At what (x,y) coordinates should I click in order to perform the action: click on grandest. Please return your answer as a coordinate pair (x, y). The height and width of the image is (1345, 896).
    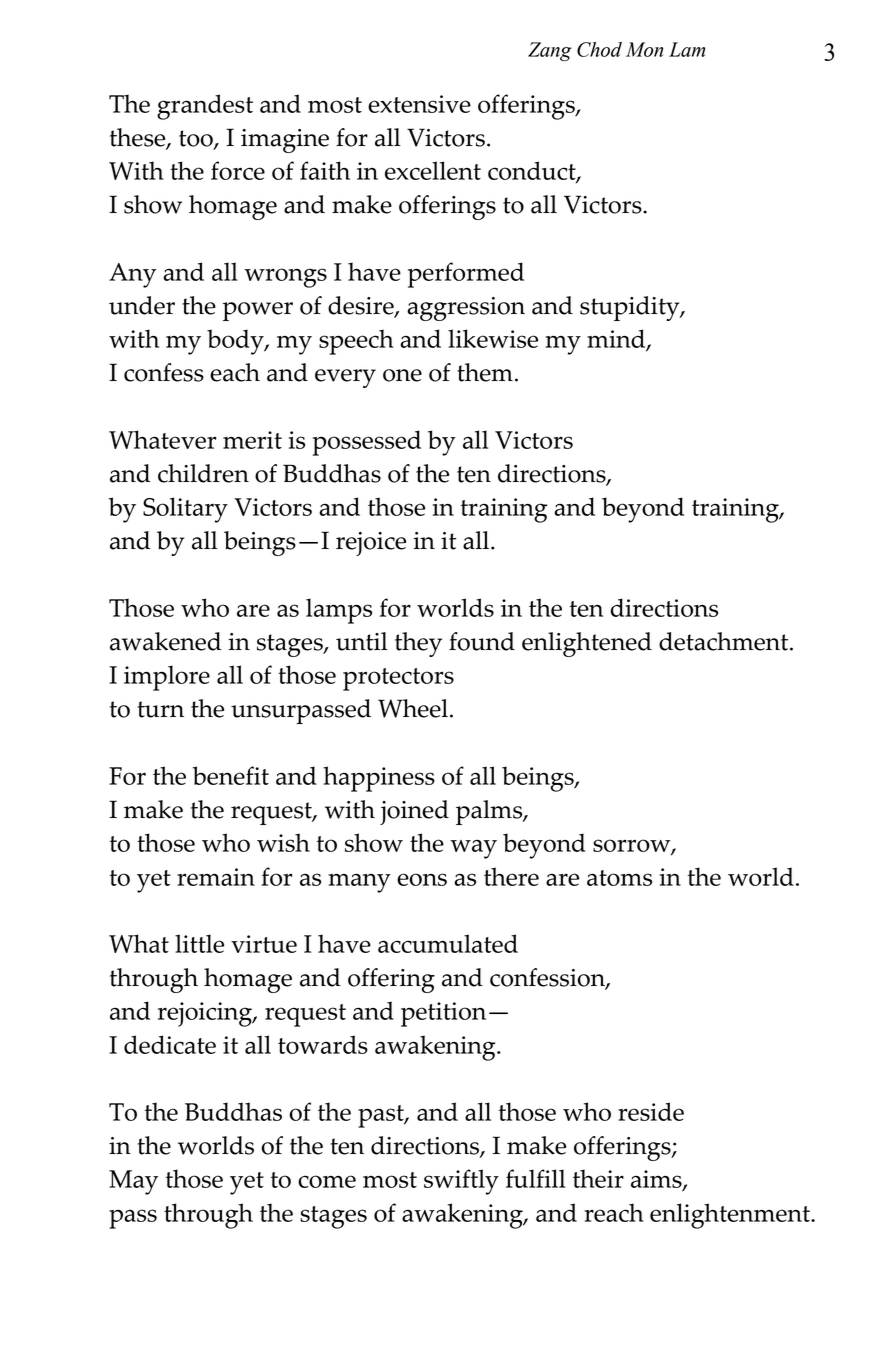
    Looking at the image, I should click on (205, 107).
